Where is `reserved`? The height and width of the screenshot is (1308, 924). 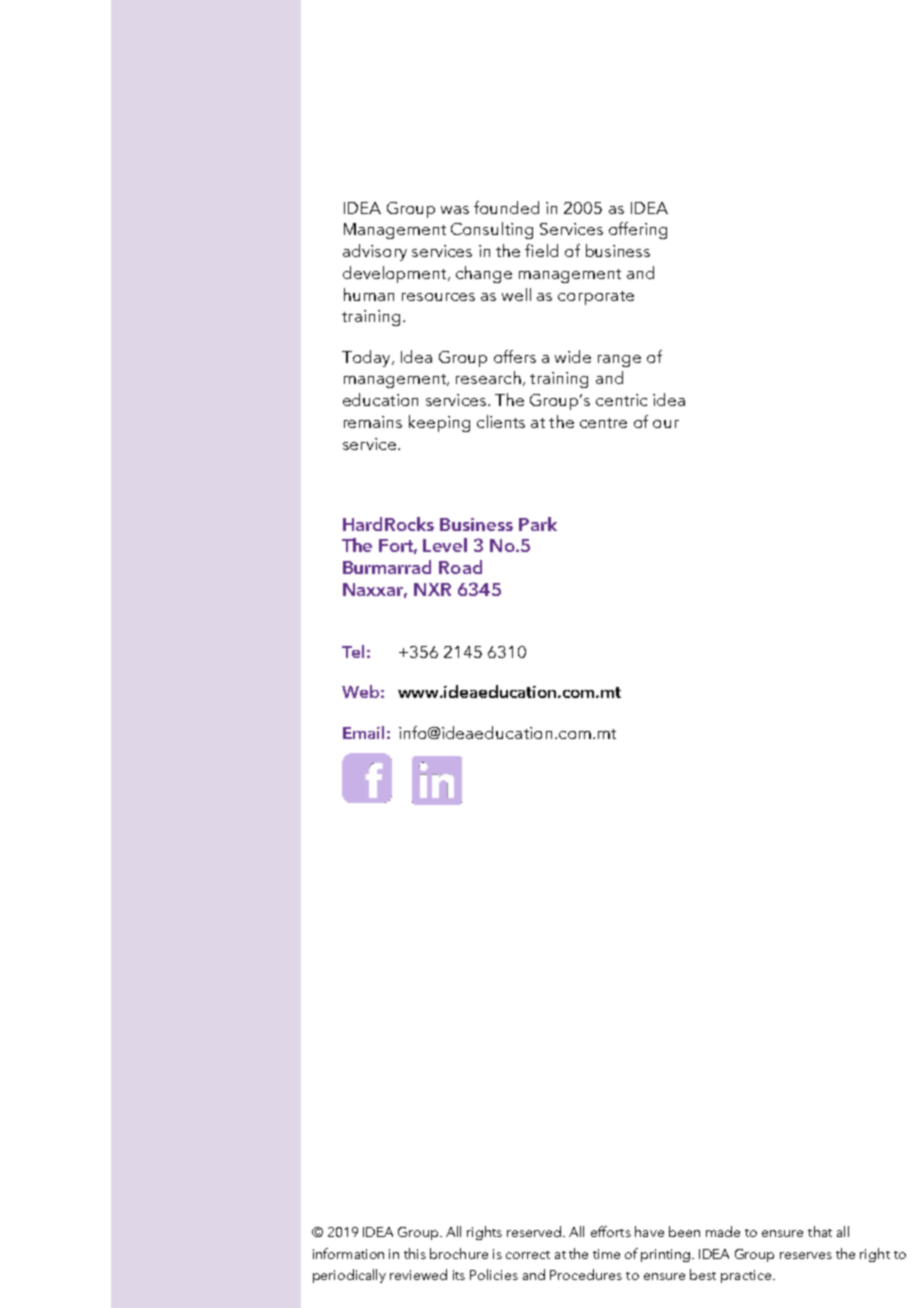 reserved is located at coordinates (535, 1231).
